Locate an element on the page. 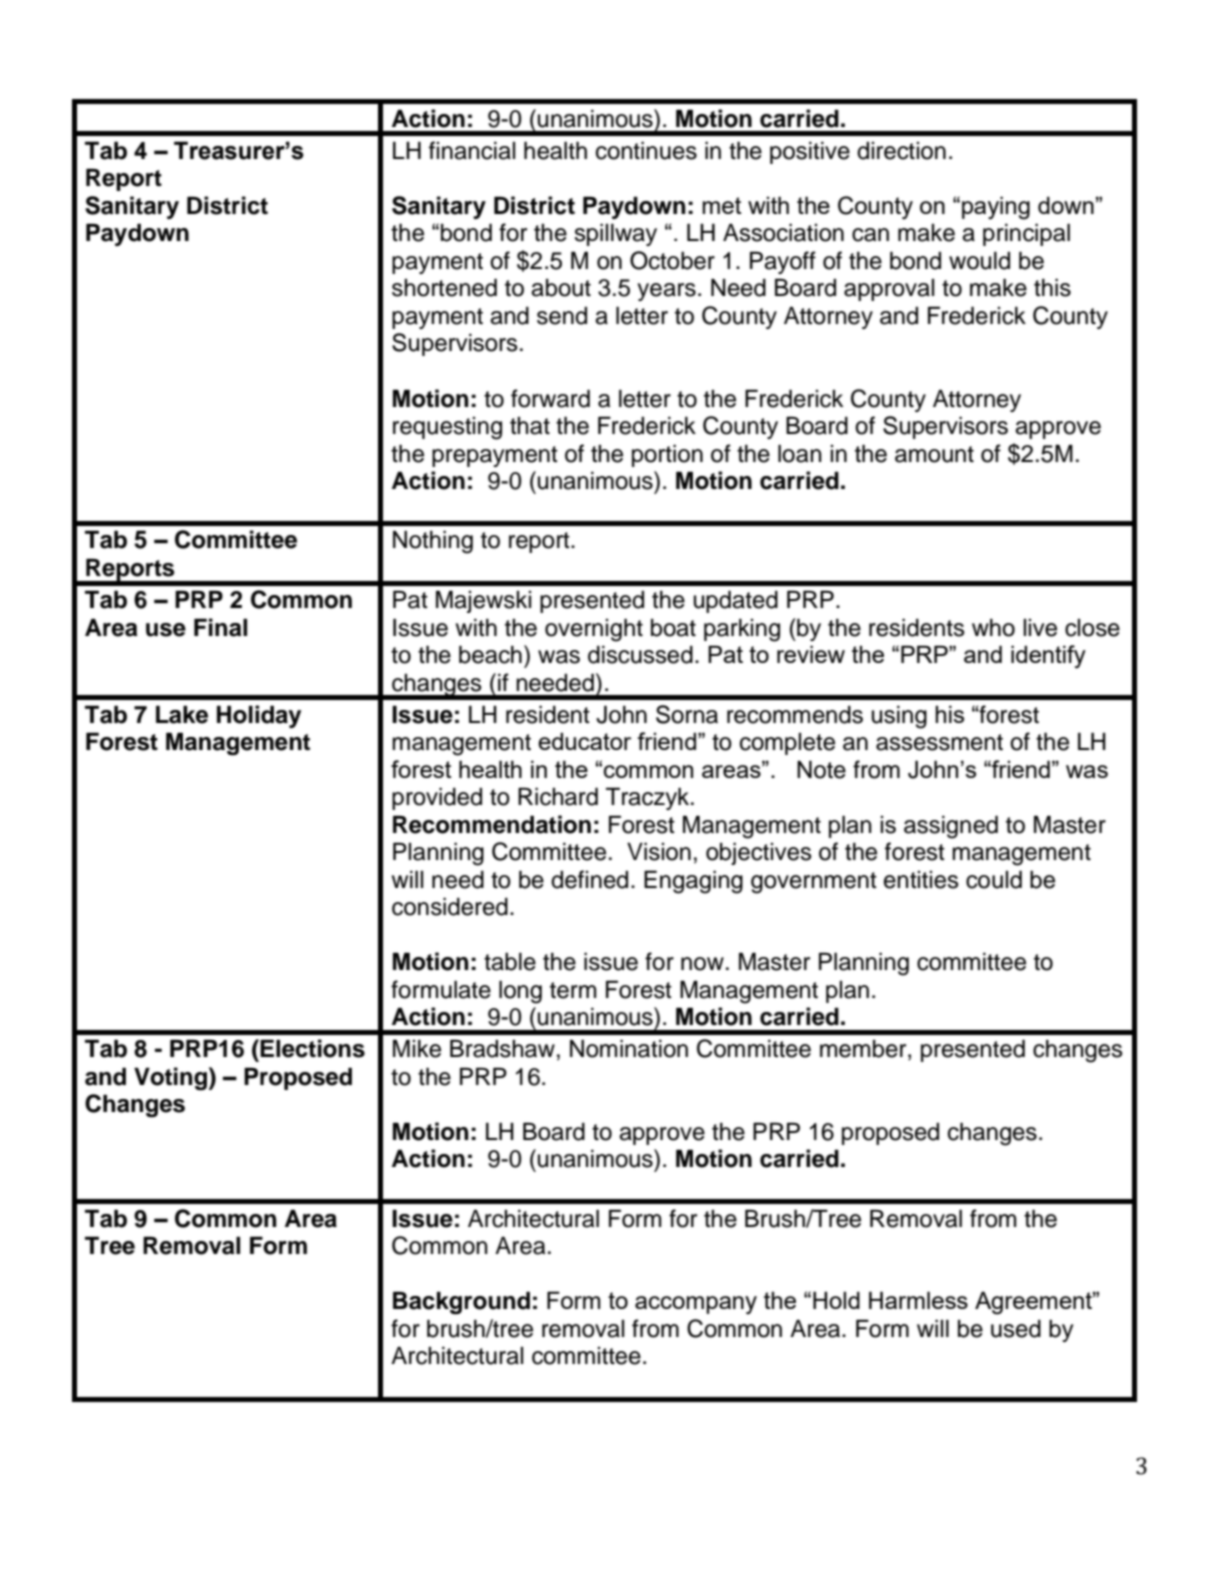 The height and width of the page is (1579, 1220). Background is located at coordinates (461, 1302).
